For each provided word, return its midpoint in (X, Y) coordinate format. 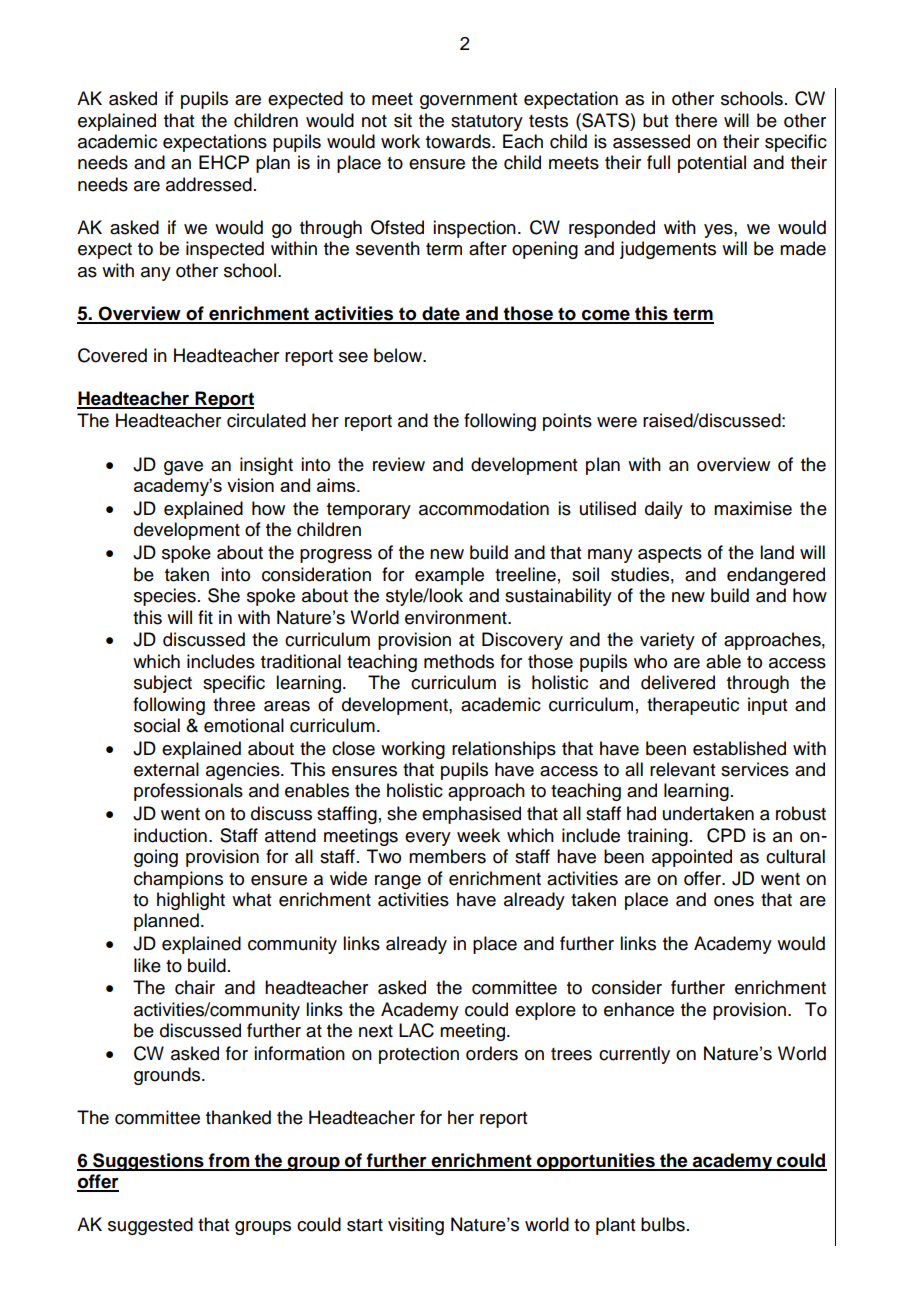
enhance (639, 1009)
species (165, 597)
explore (545, 1011)
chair (195, 987)
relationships (504, 750)
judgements (668, 250)
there (696, 120)
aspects (670, 555)
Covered (112, 355)
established (739, 748)
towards (459, 141)
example (449, 576)
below (399, 355)
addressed (209, 184)
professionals (188, 792)
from (229, 1161)
